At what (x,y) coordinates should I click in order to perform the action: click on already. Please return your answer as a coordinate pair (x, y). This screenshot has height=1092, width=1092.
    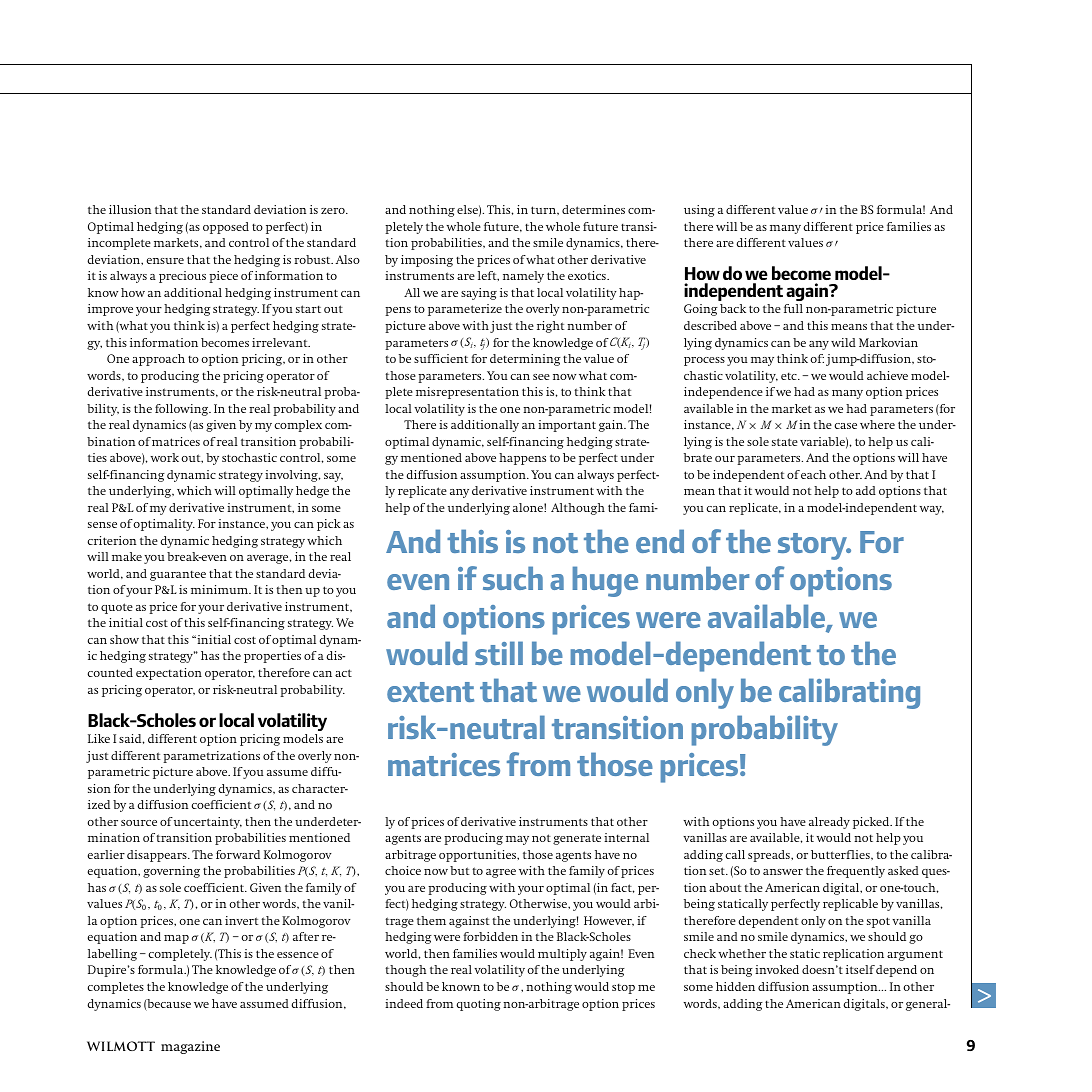
    Looking at the image, I should click on (829, 823).
